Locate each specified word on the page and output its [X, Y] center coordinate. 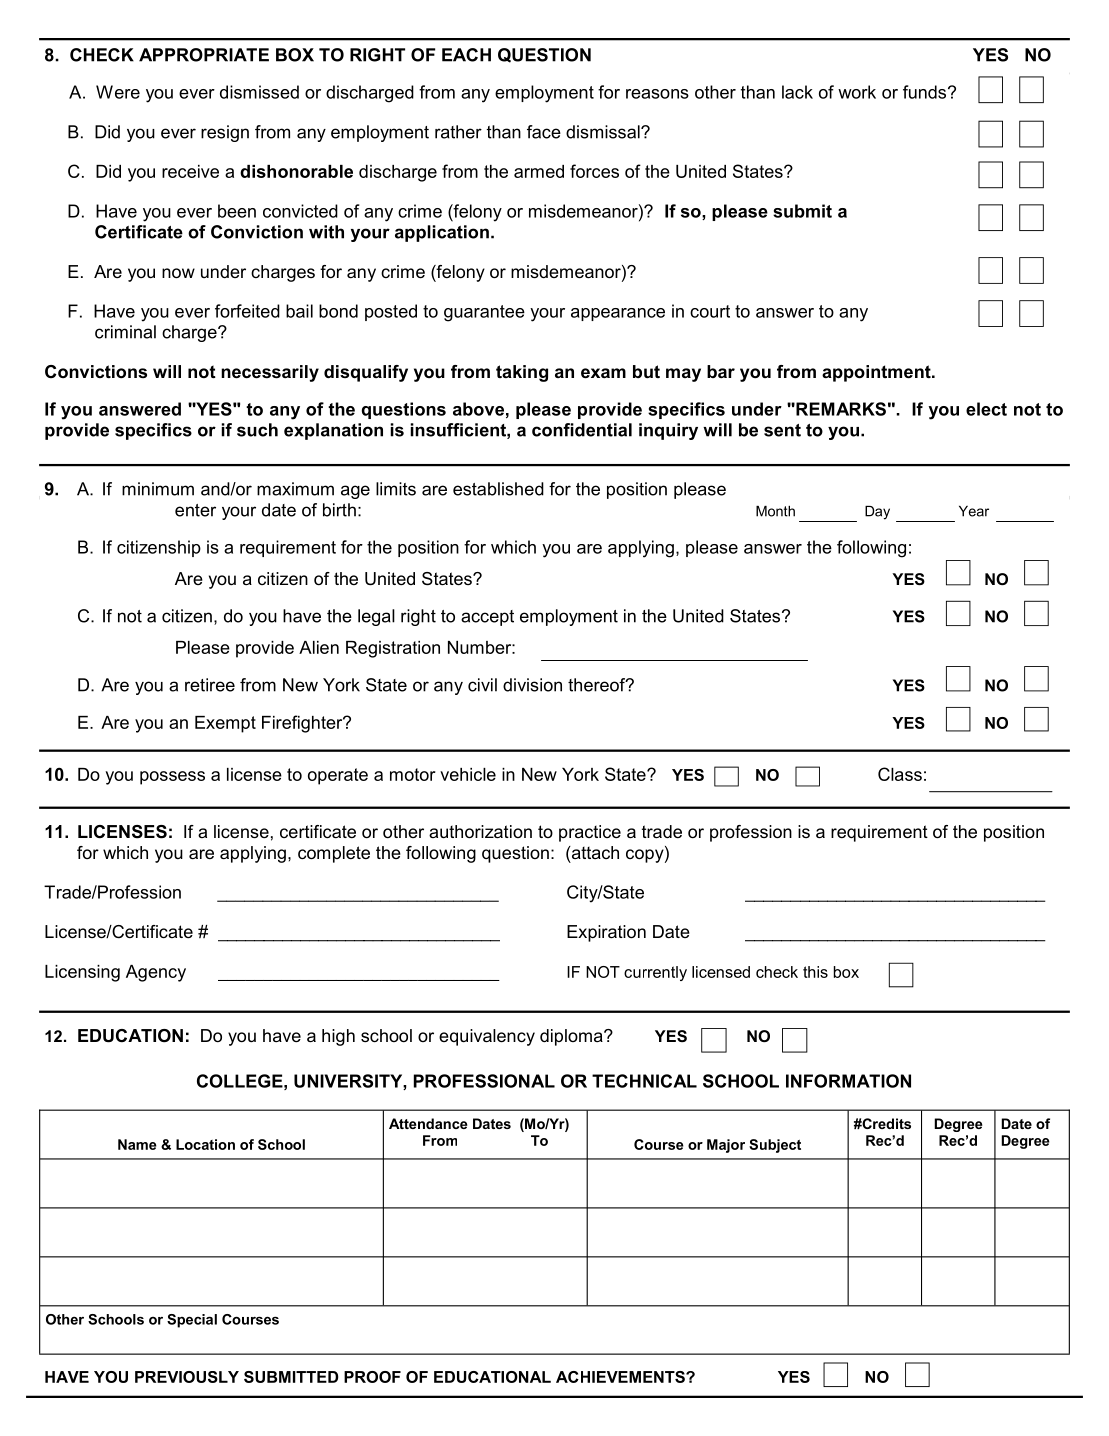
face [544, 132]
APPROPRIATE [204, 55]
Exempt [225, 724]
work [857, 92]
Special [192, 1321]
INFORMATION [848, 1081]
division [532, 685]
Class [900, 774]
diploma [572, 1037]
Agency [156, 973]
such [257, 430]
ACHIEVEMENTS [621, 1377]
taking [522, 373]
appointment [877, 373]
